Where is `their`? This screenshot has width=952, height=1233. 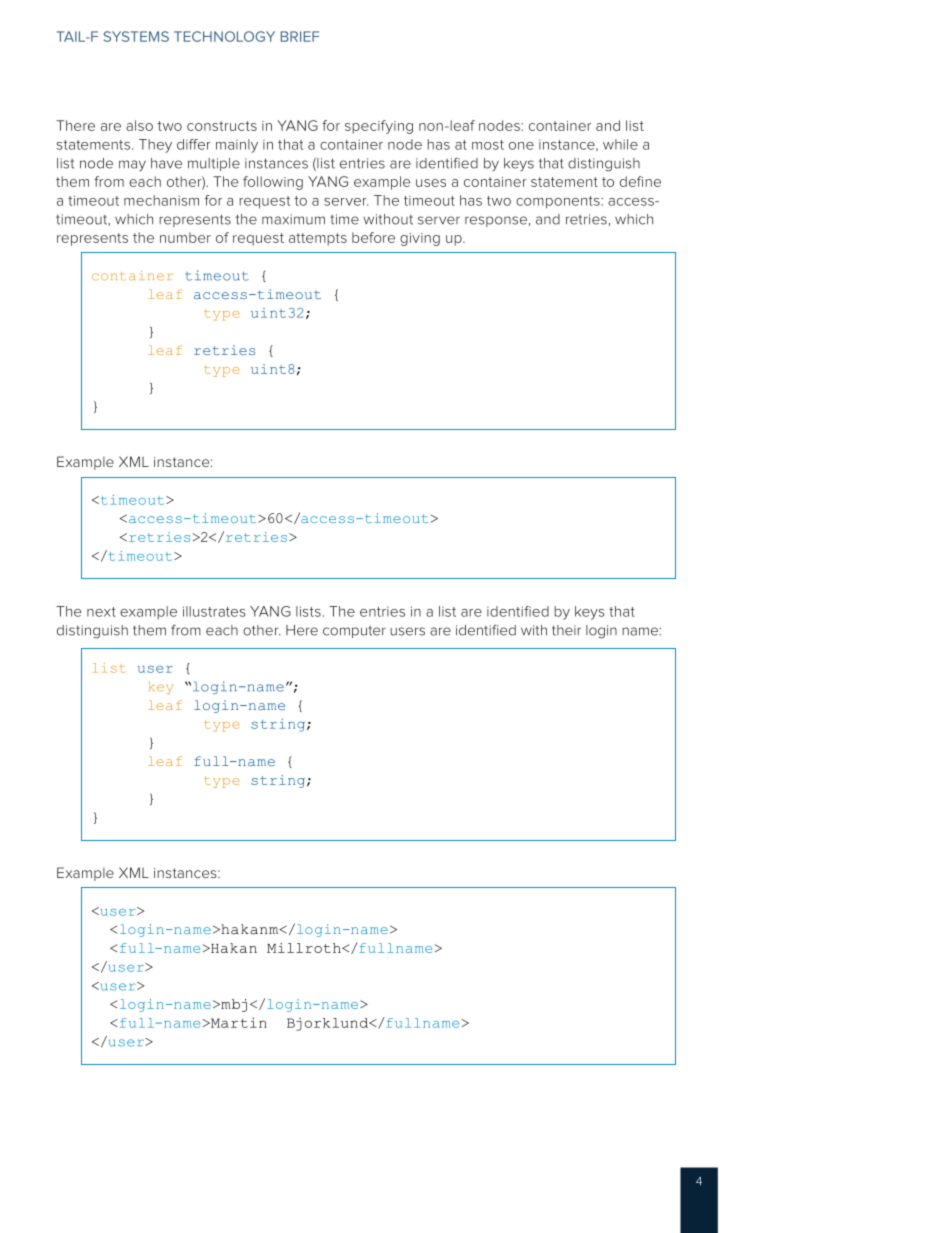
their is located at coordinates (566, 630).
